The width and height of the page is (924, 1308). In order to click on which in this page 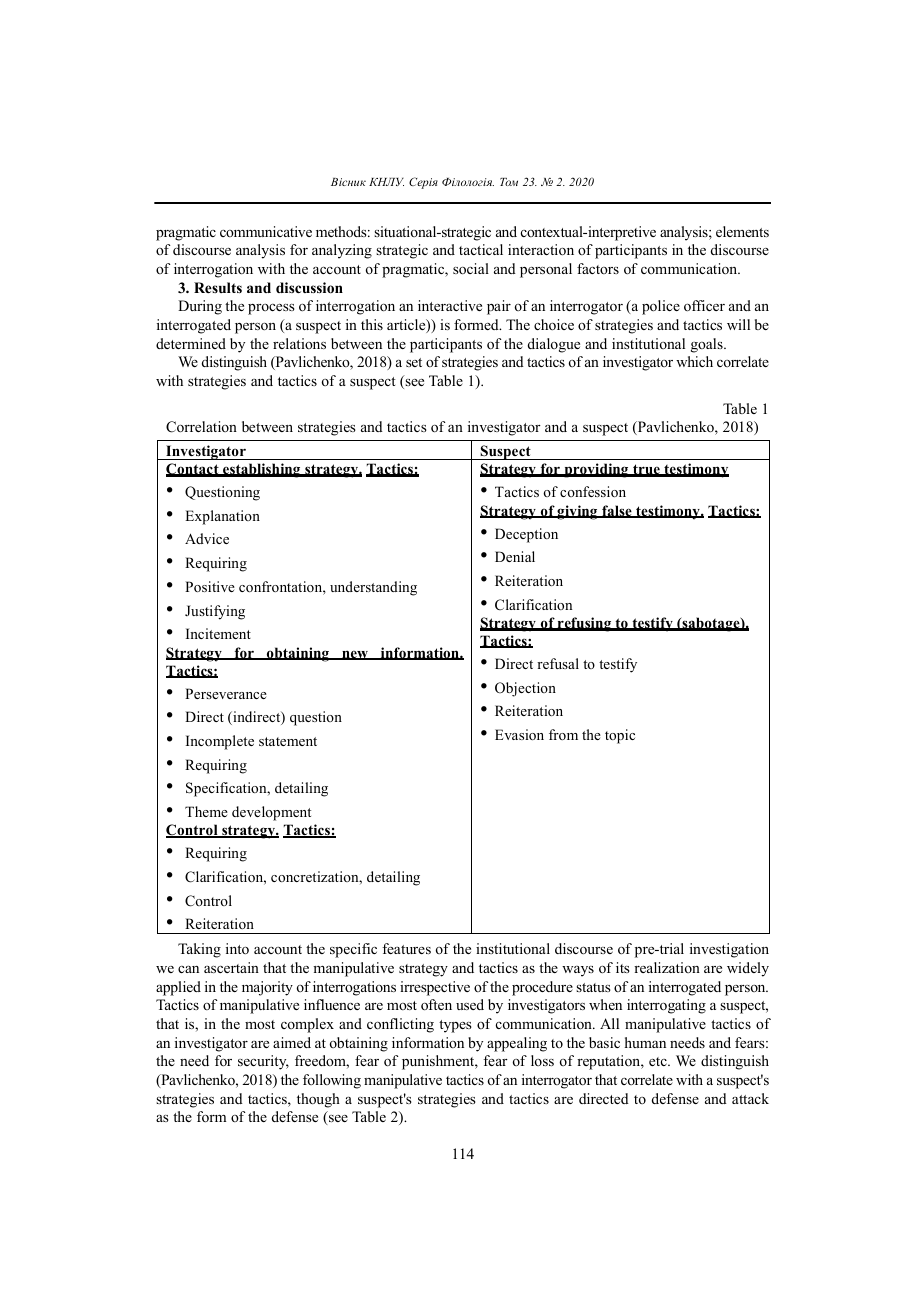, I will do `click(694, 361)`.
